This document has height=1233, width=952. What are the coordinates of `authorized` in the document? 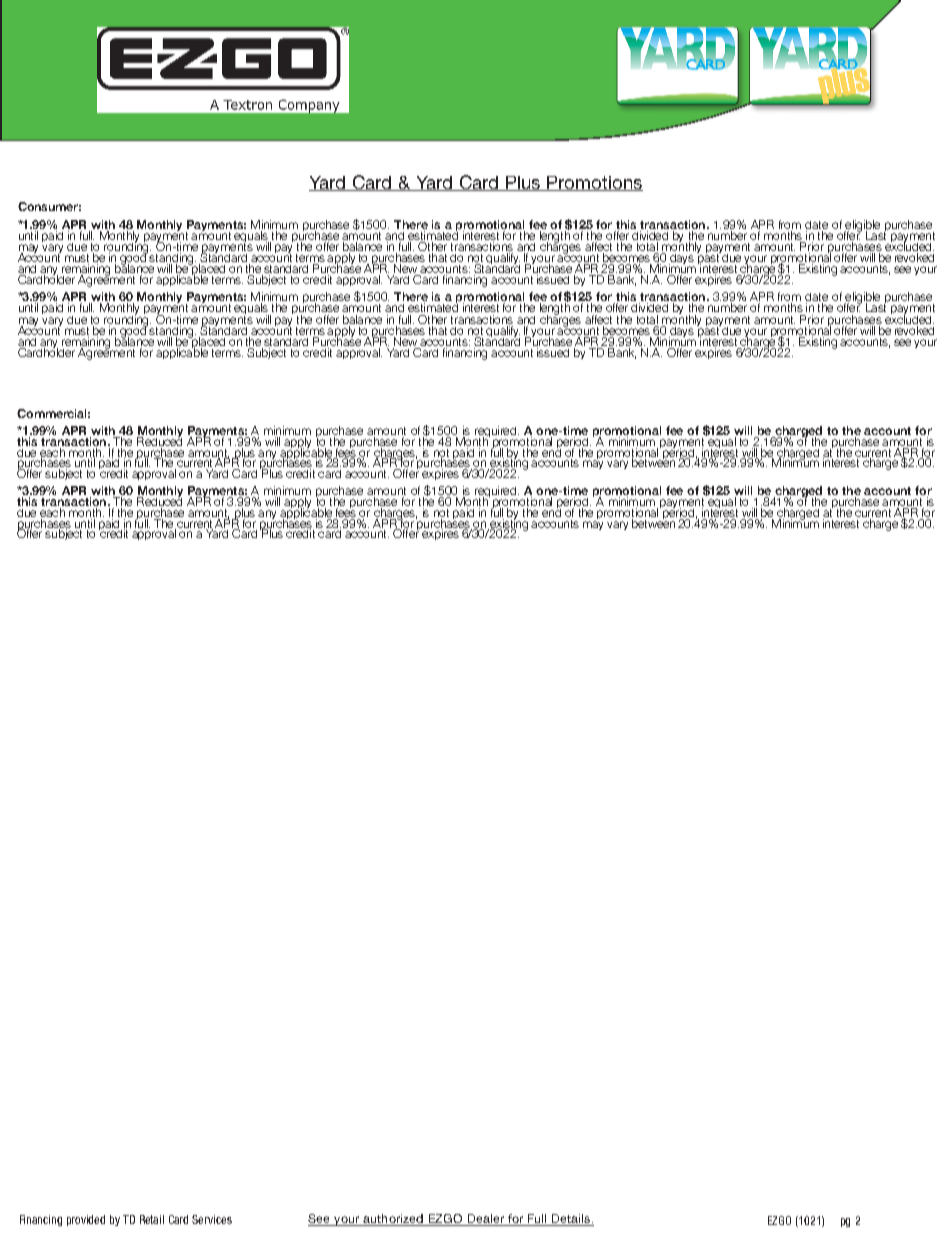 It's located at (393, 1218).
